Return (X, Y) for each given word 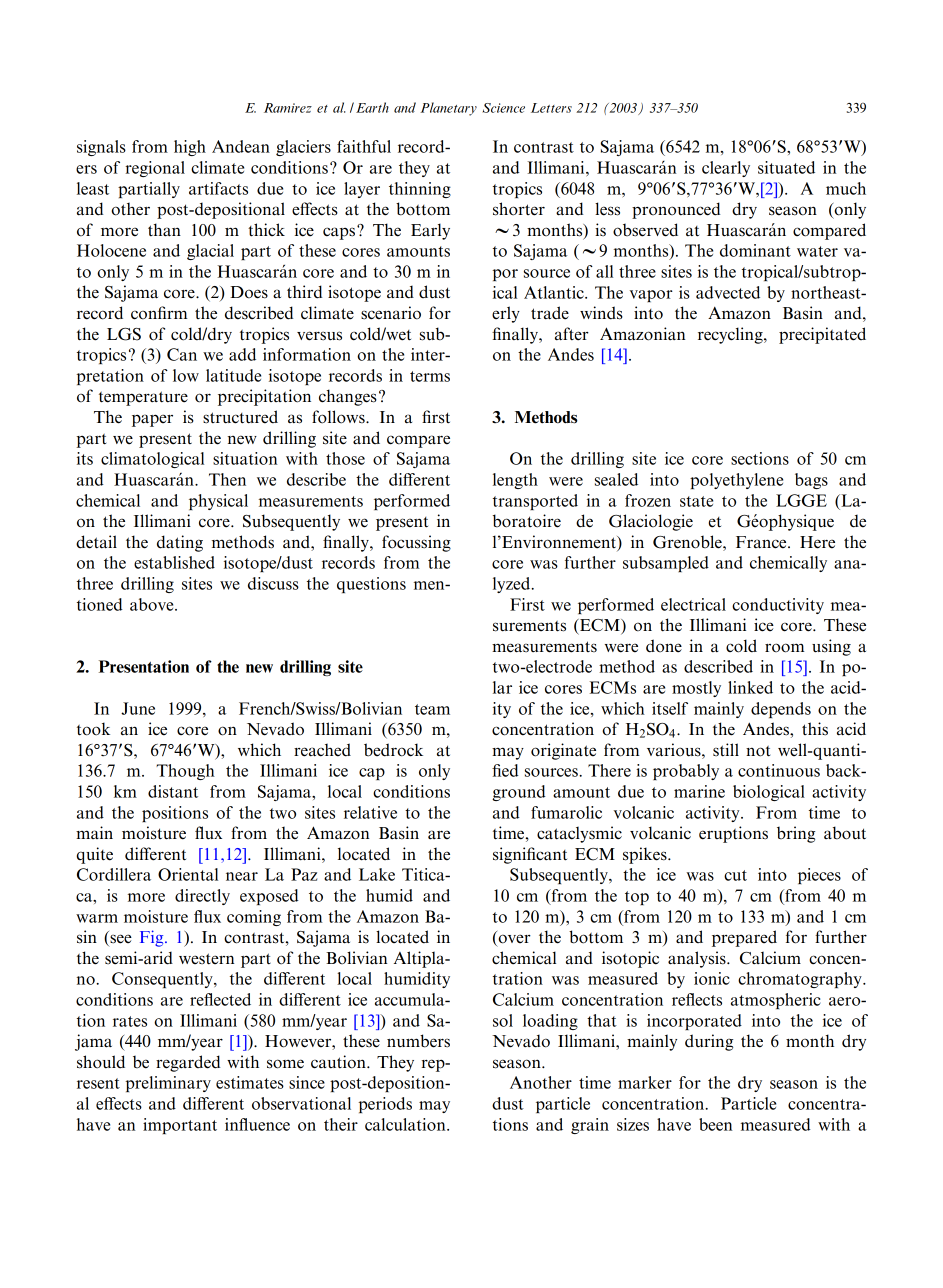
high (190, 148)
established (174, 562)
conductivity (778, 606)
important (180, 1126)
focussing (416, 543)
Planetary (448, 109)
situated (786, 167)
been (715, 1124)
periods (385, 1105)
